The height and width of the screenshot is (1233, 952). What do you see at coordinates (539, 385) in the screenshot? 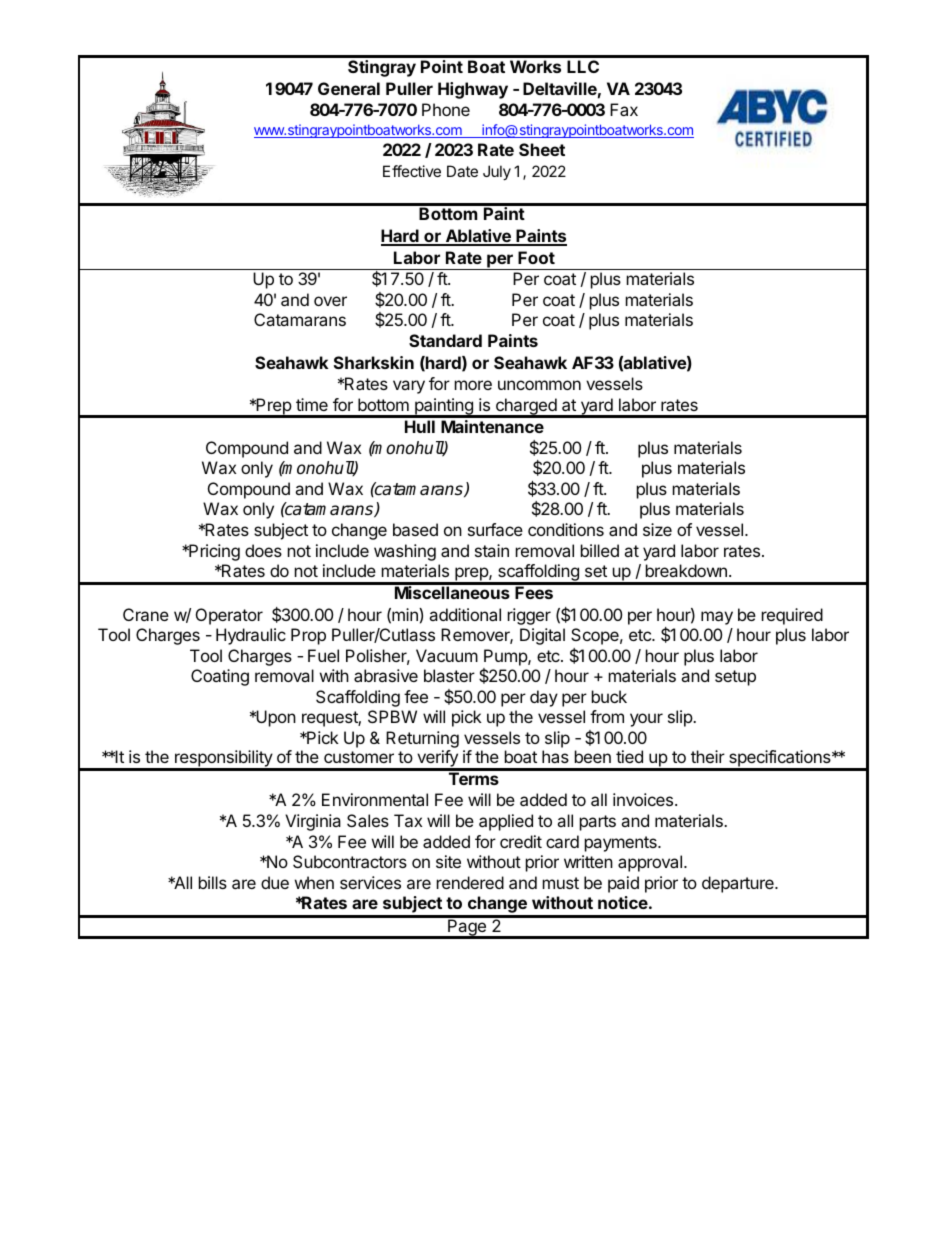
I see `uncommon` at bounding box center [539, 385].
